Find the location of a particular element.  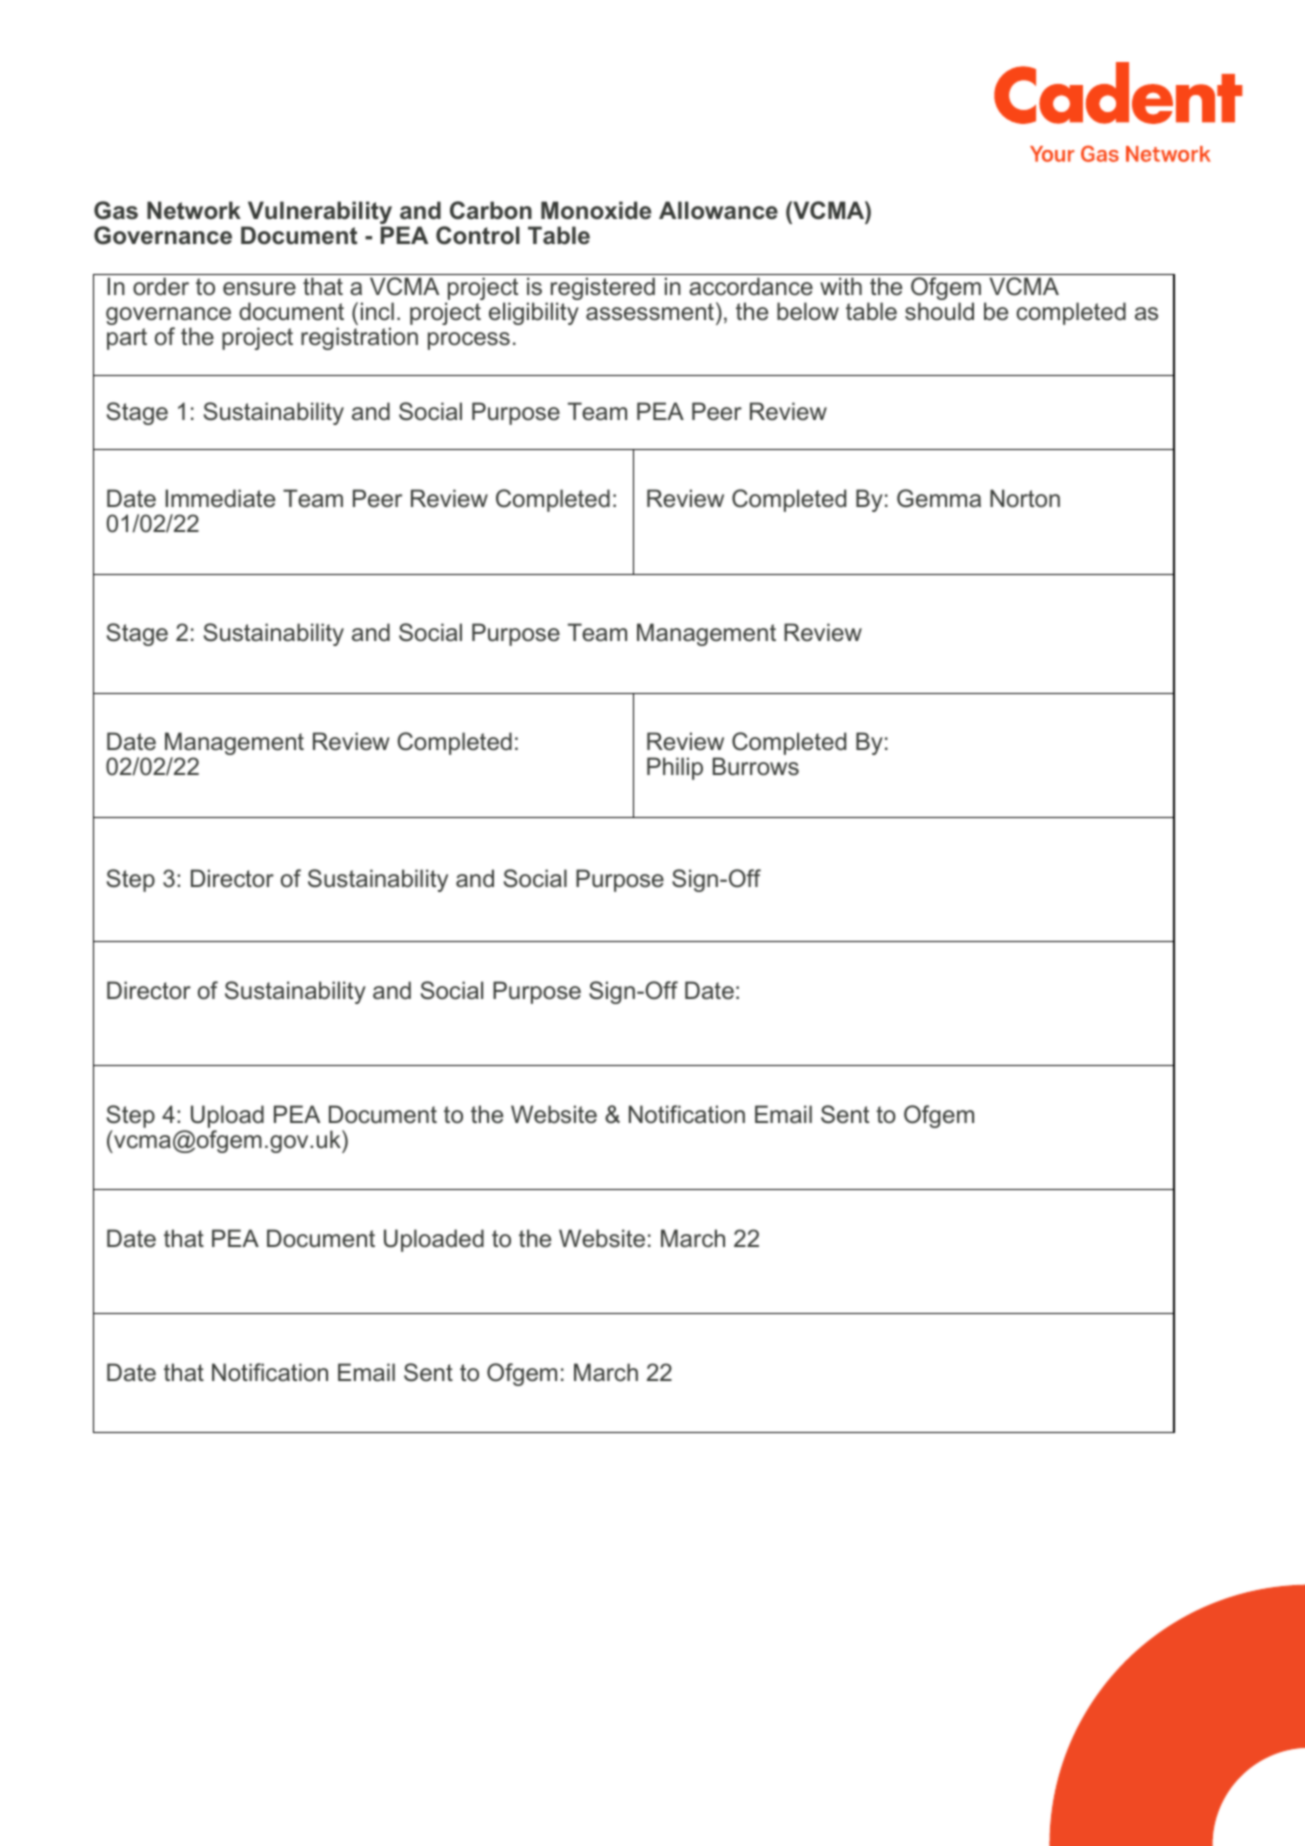

should is located at coordinates (939, 311).
